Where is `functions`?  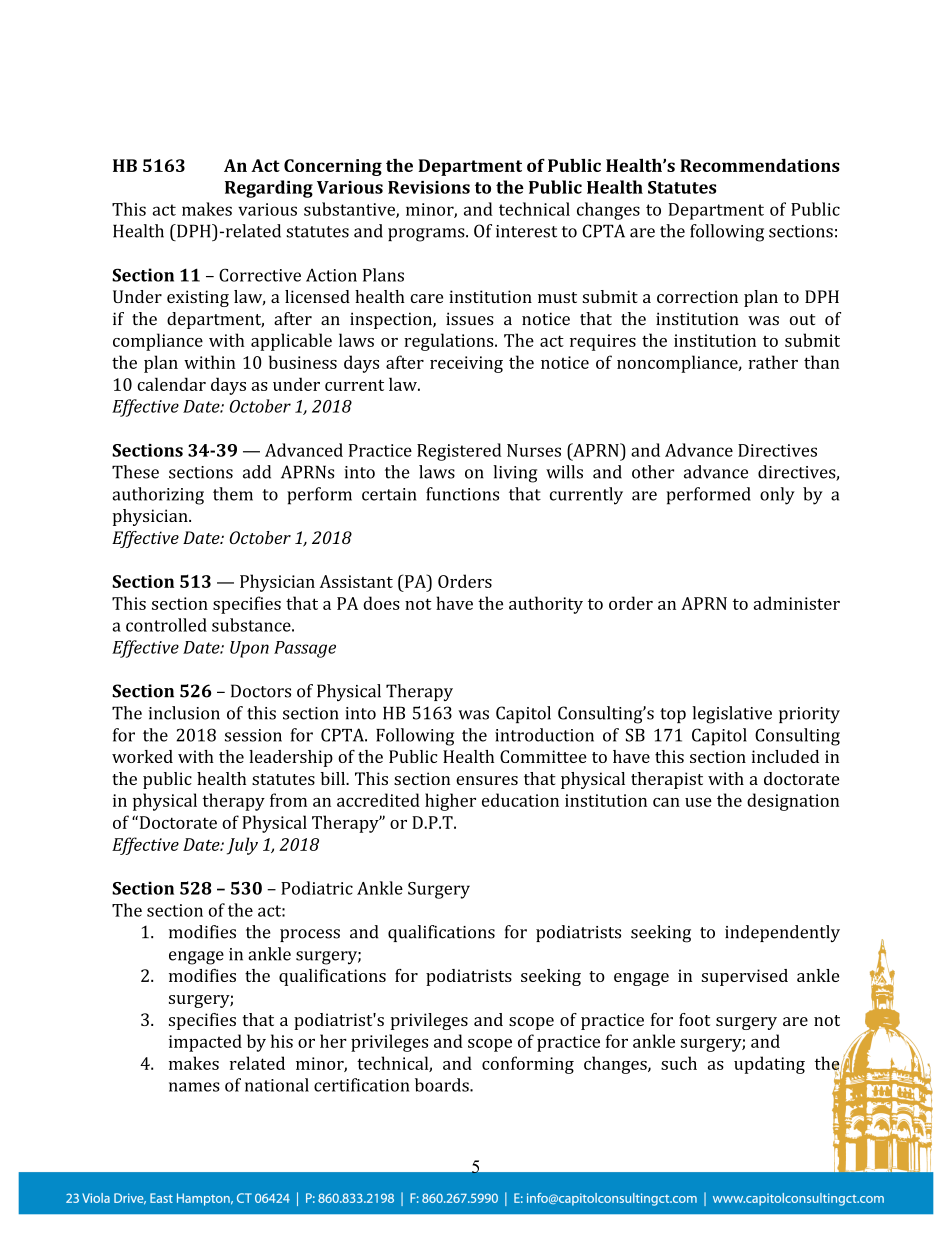
functions is located at coordinates (462, 494).
